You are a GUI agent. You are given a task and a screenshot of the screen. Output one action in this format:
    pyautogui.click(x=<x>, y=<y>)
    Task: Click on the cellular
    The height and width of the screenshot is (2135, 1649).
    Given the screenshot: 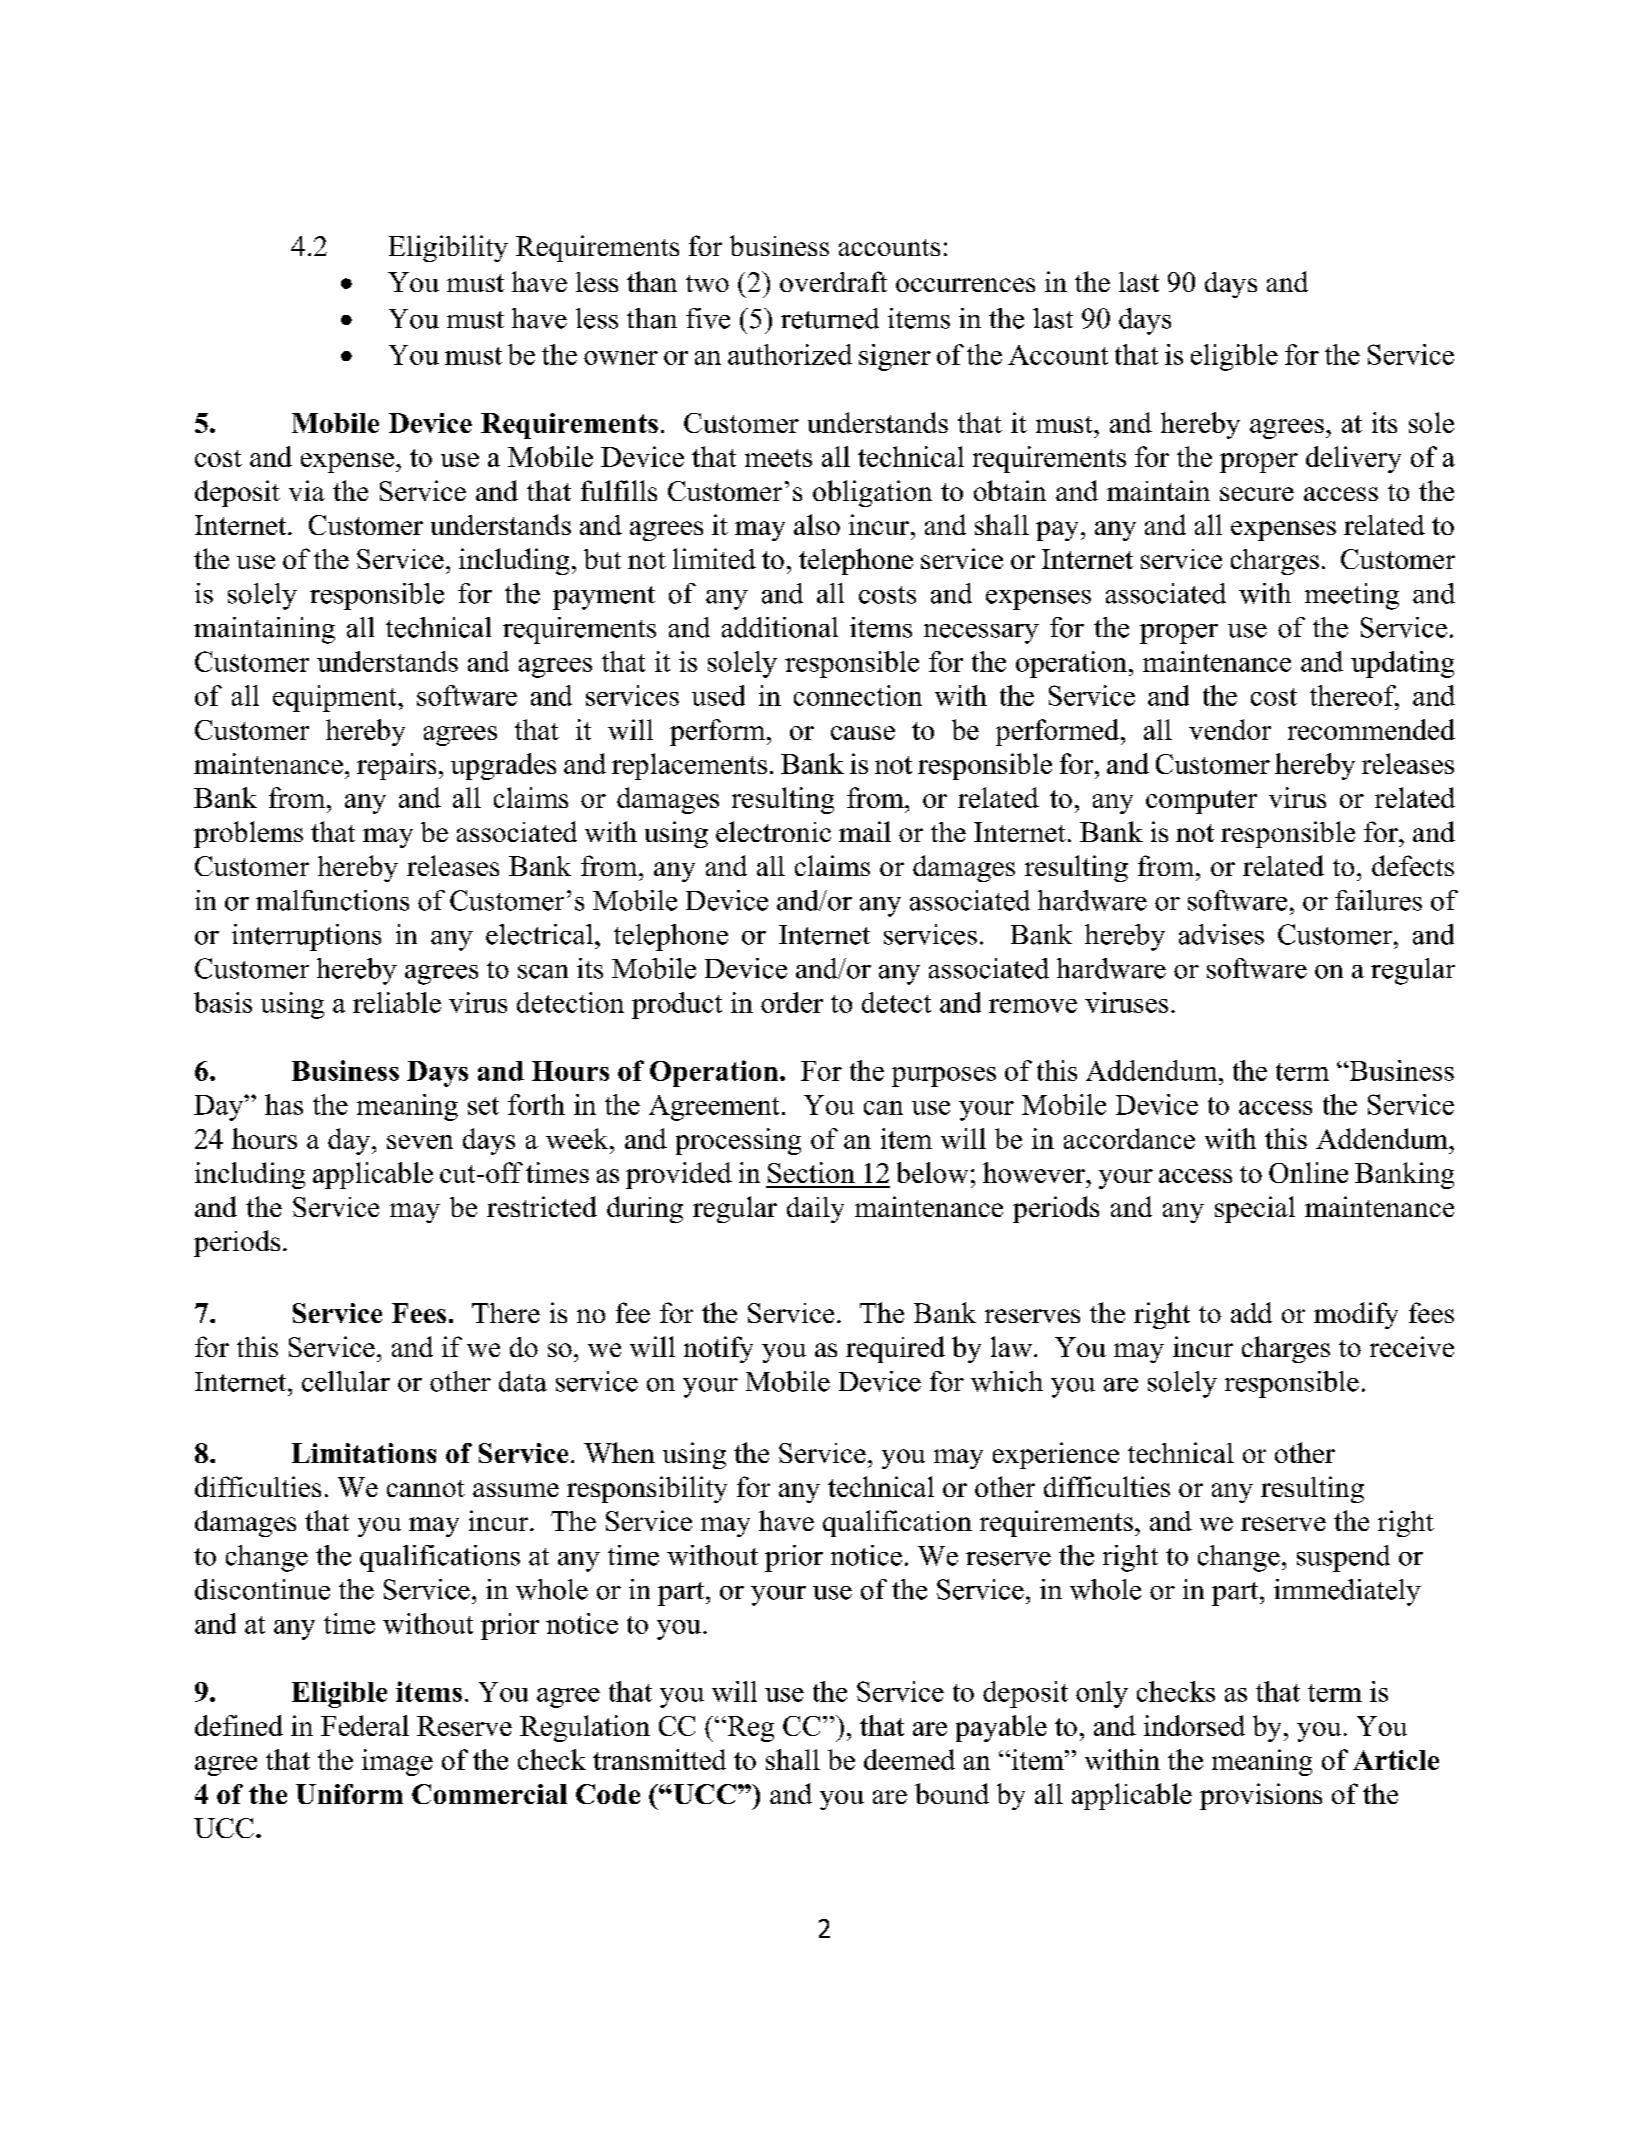 What is the action you would take?
    pyautogui.click(x=346, y=1381)
